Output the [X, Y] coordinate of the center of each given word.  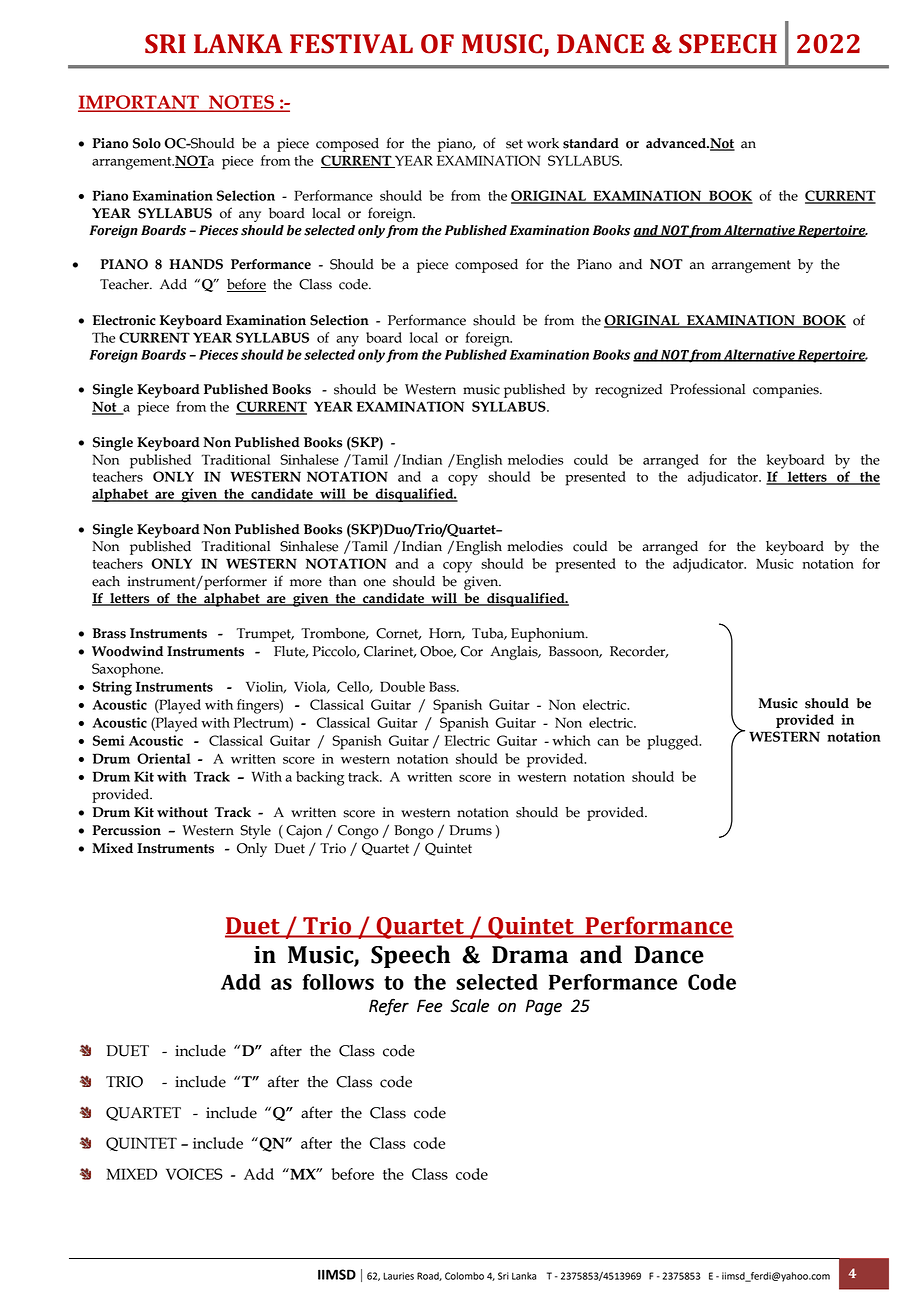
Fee [429, 1006]
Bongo [414, 832]
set [514, 144]
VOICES [194, 1174]
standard [591, 143]
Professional [707, 389]
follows [338, 982]
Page [543, 1007]
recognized [628, 391]
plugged [674, 742]
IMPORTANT [139, 103]
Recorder [639, 652]
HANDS [196, 264]
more [306, 583]
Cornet [398, 634]
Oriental [164, 758]
